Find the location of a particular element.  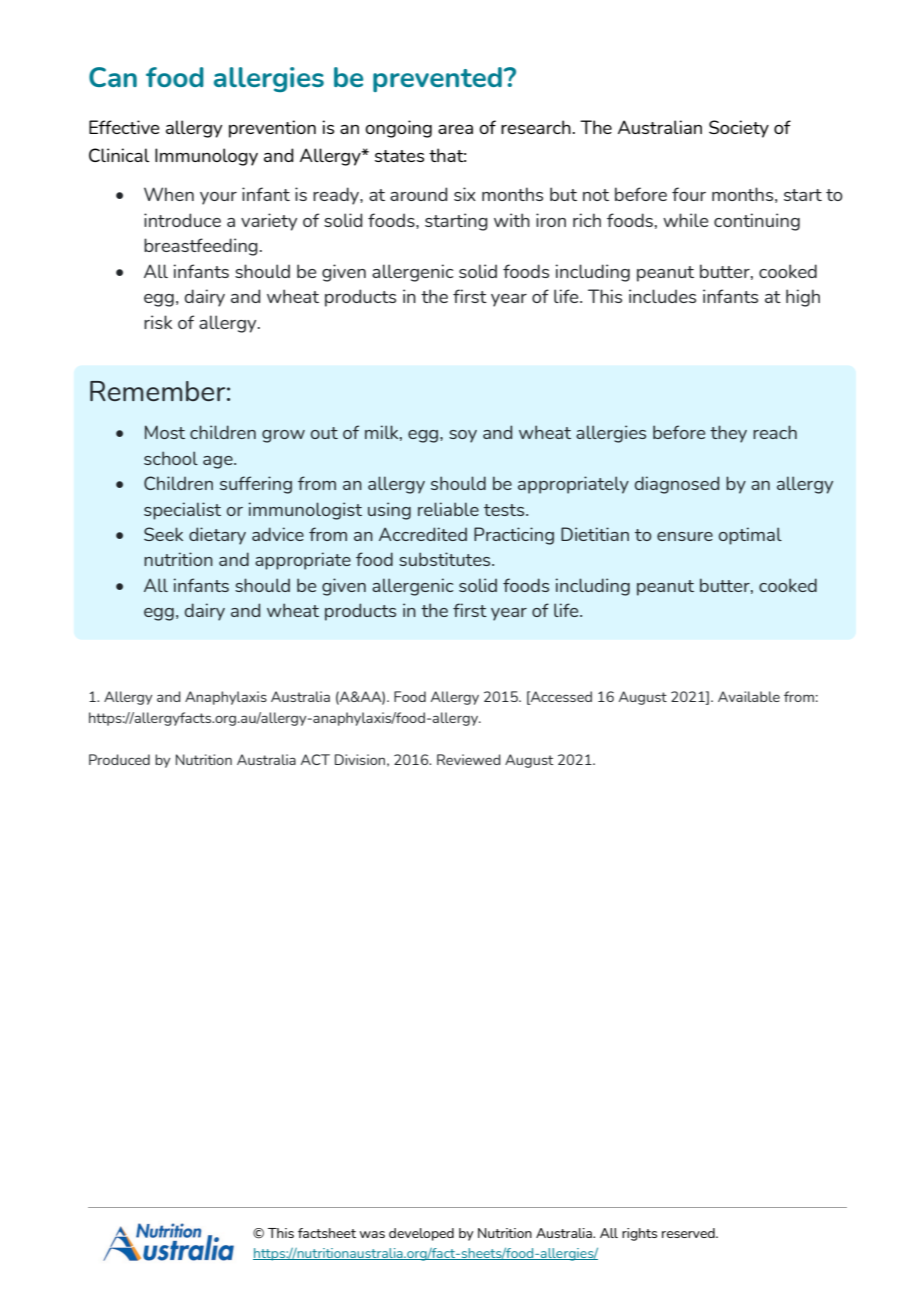

dietary is located at coordinates (217, 536).
